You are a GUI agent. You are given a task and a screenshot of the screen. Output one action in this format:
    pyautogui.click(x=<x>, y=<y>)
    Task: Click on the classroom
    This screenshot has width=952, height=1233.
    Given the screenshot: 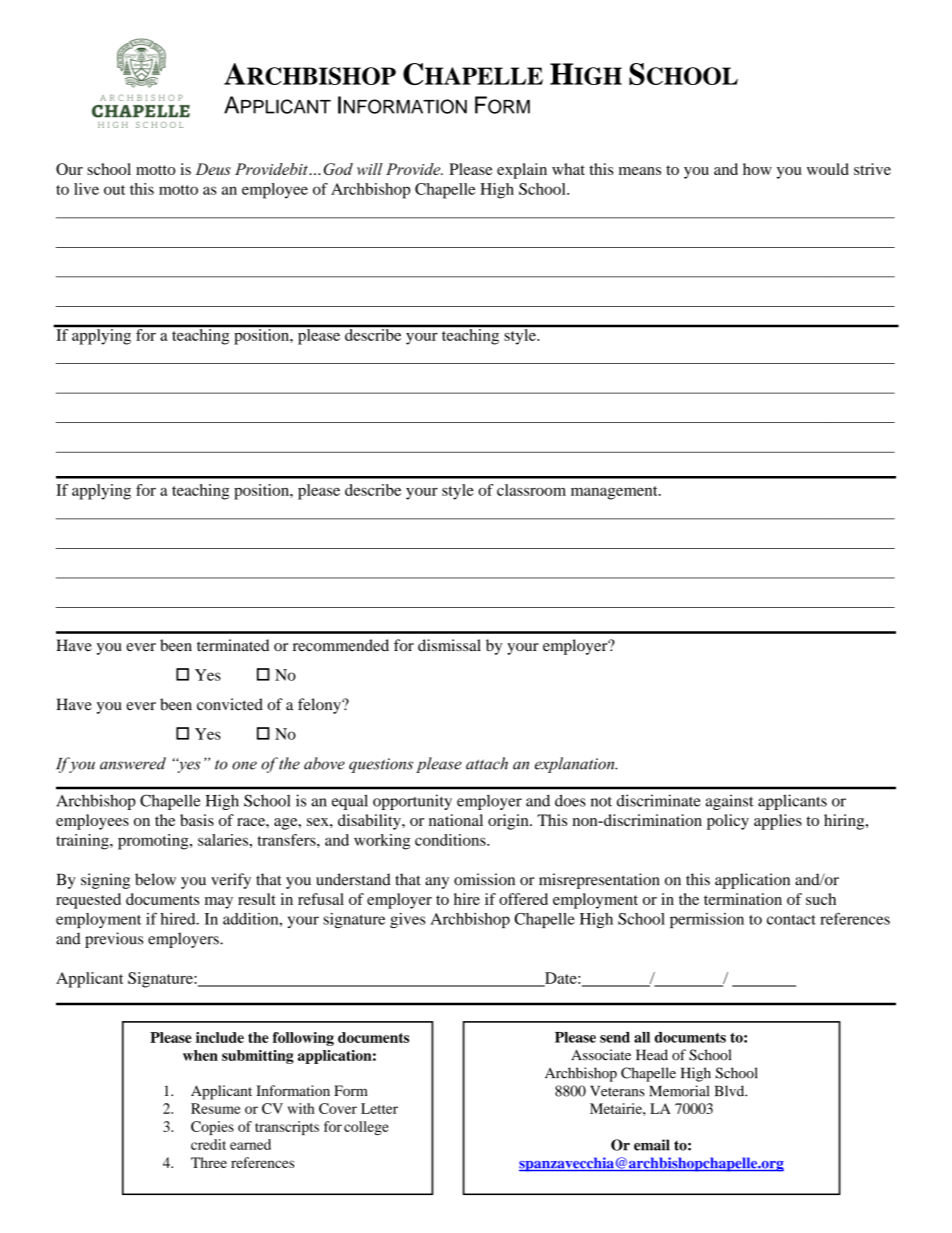 What is the action you would take?
    pyautogui.click(x=531, y=490)
